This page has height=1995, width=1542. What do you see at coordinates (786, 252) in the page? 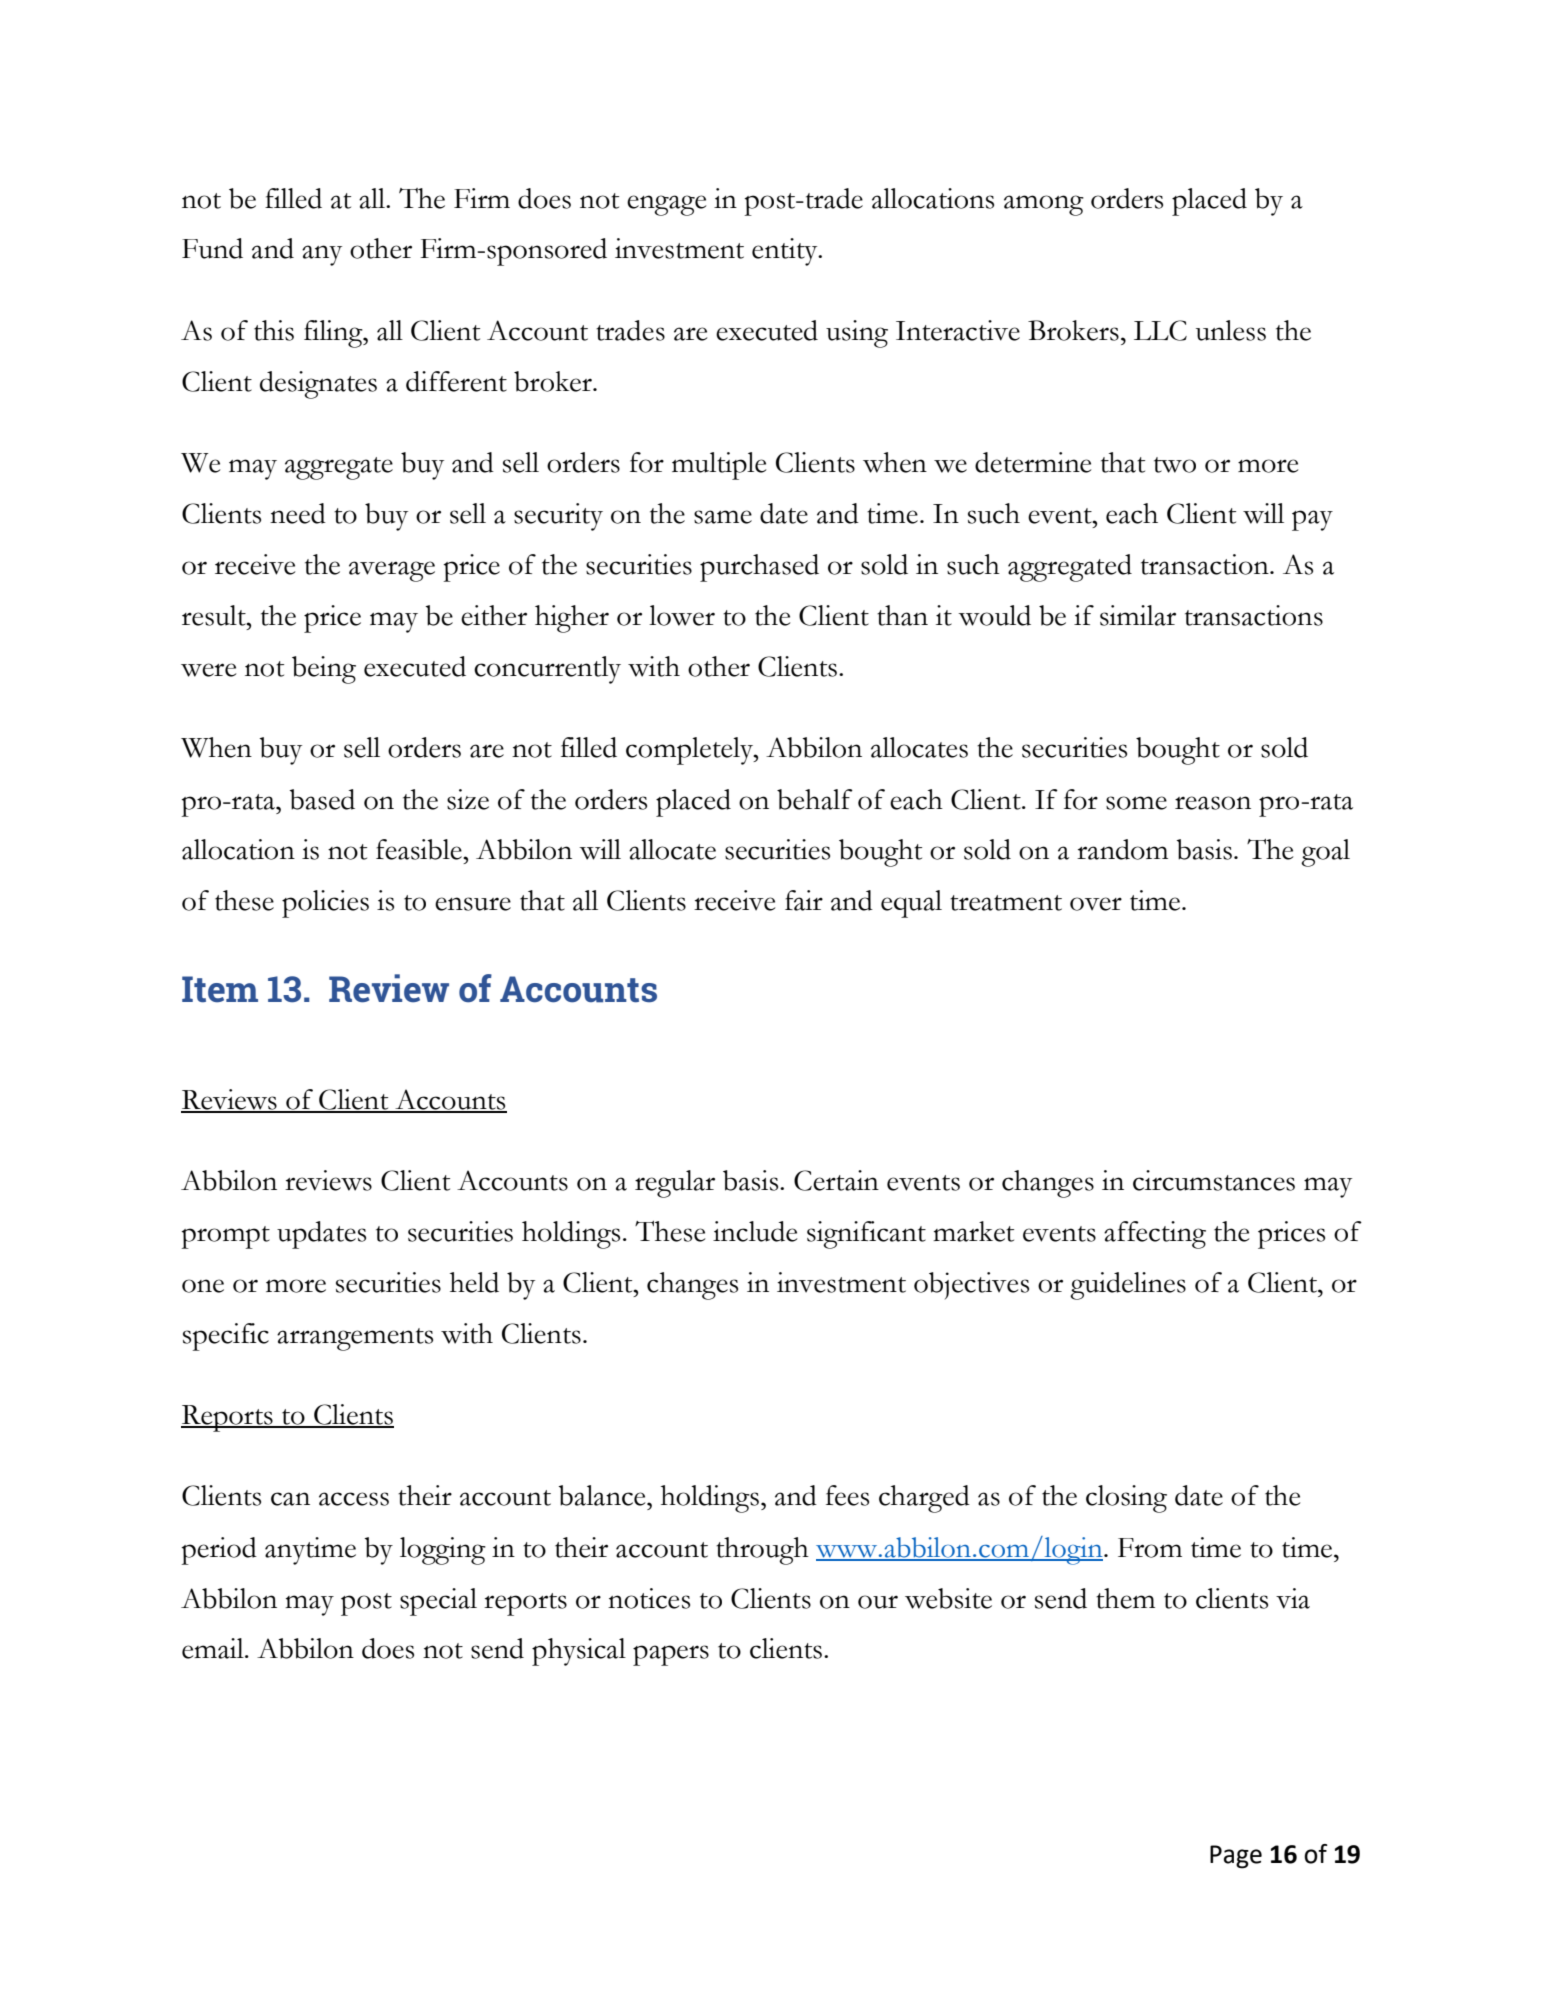
I see `entity` at bounding box center [786, 252].
